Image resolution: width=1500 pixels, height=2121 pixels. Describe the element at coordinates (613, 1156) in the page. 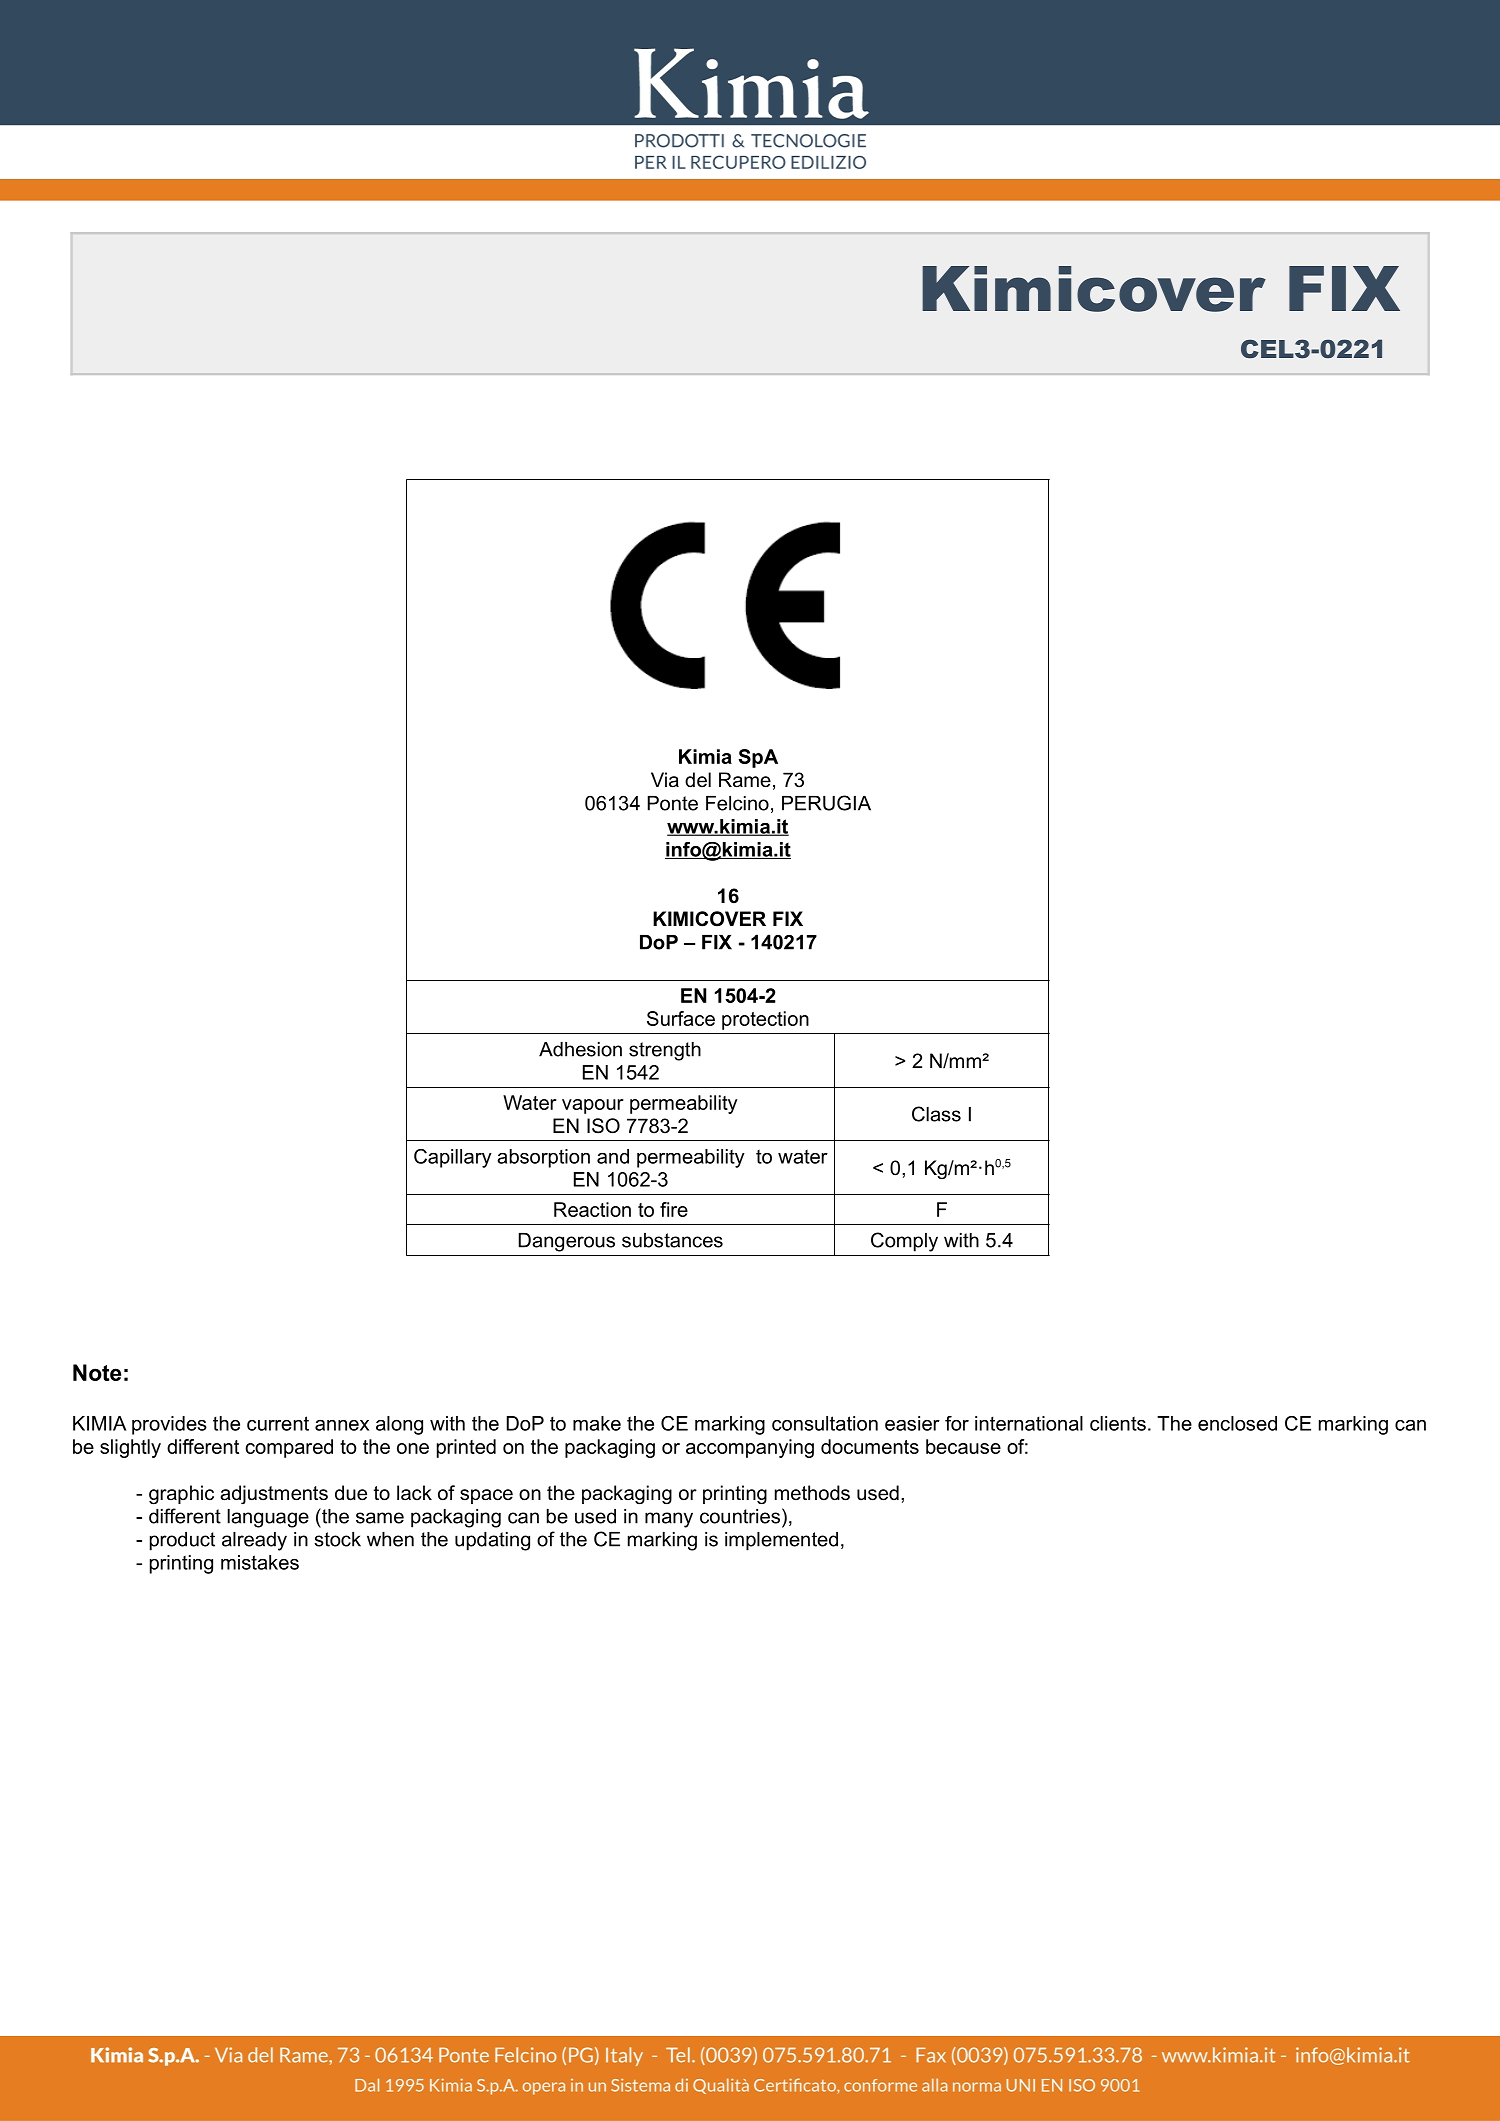

I see `and` at that location.
